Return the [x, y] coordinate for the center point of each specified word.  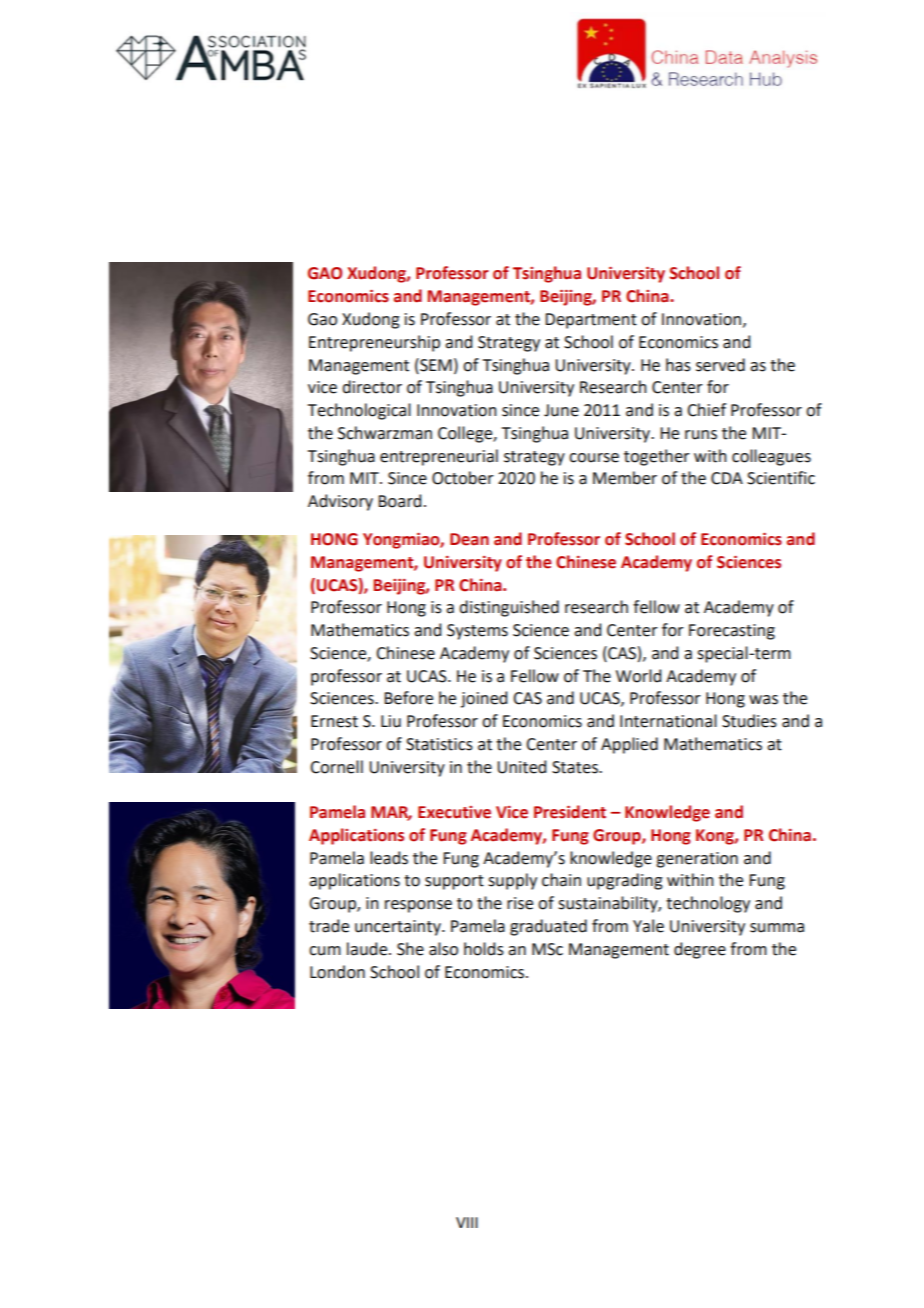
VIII [467, 1222]
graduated [548, 927]
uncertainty [399, 928]
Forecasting [732, 632]
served [720, 365]
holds [484, 949]
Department [591, 321]
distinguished [509, 608]
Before [408, 698]
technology [708, 904]
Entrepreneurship [374, 343]
